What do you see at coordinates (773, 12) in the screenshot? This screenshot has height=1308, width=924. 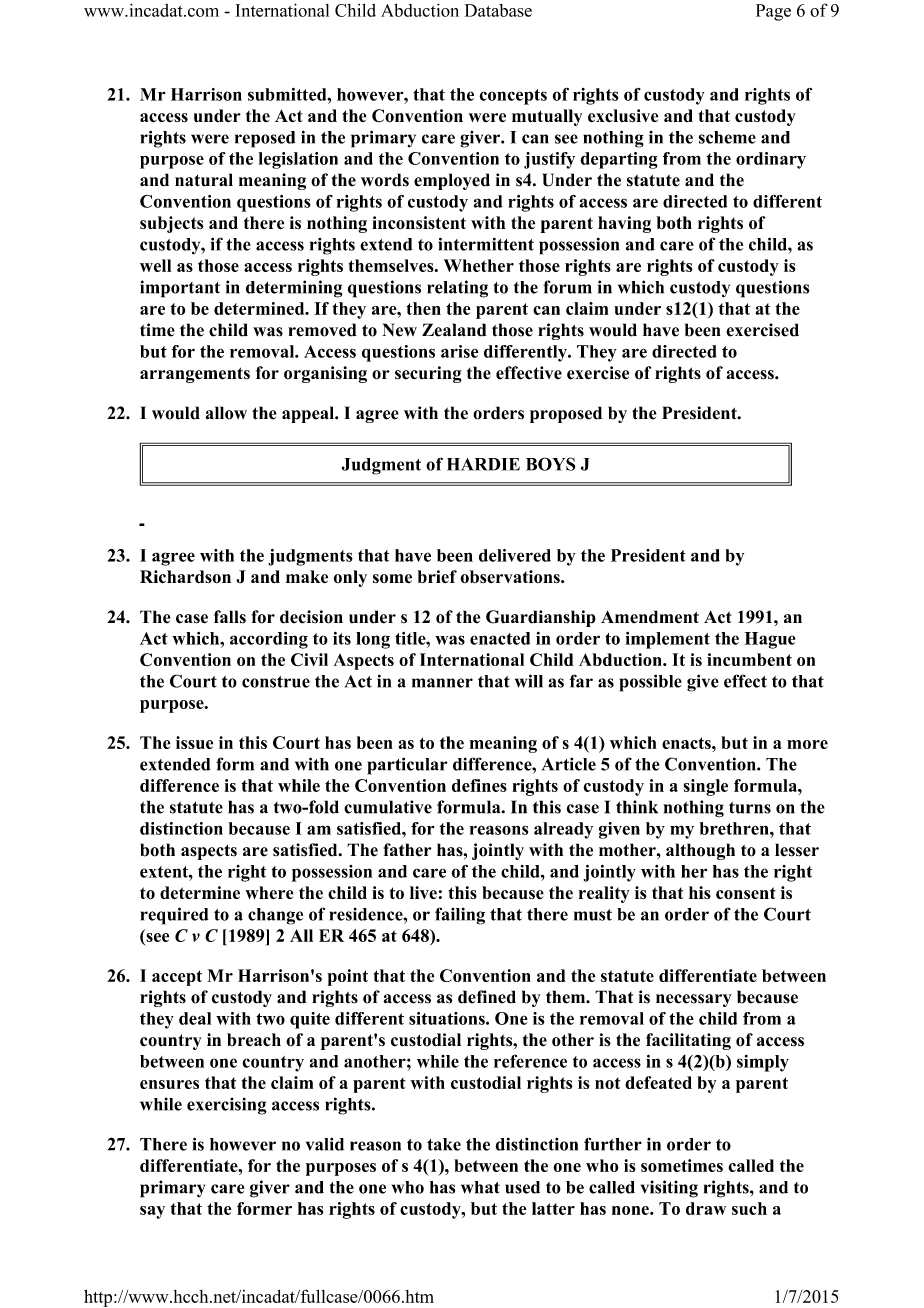 I see `Page` at bounding box center [773, 12].
